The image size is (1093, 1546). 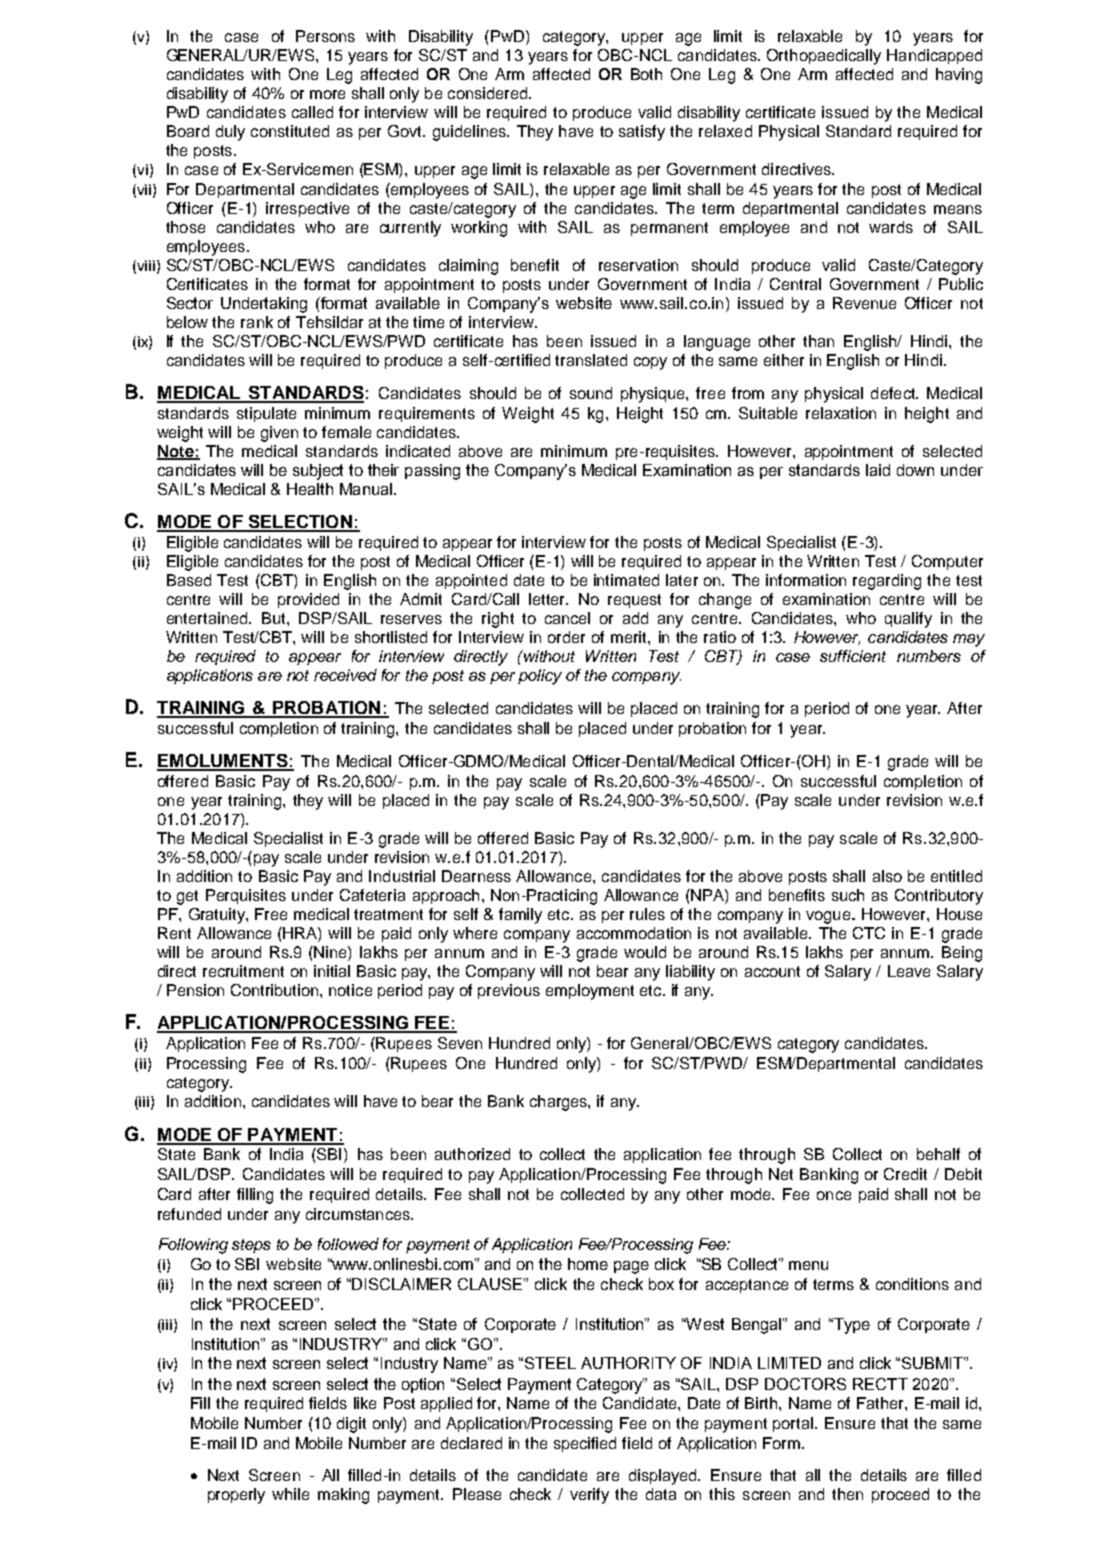 What do you see at coordinates (236, 1496) in the screenshot?
I see `properly` at bounding box center [236, 1496].
